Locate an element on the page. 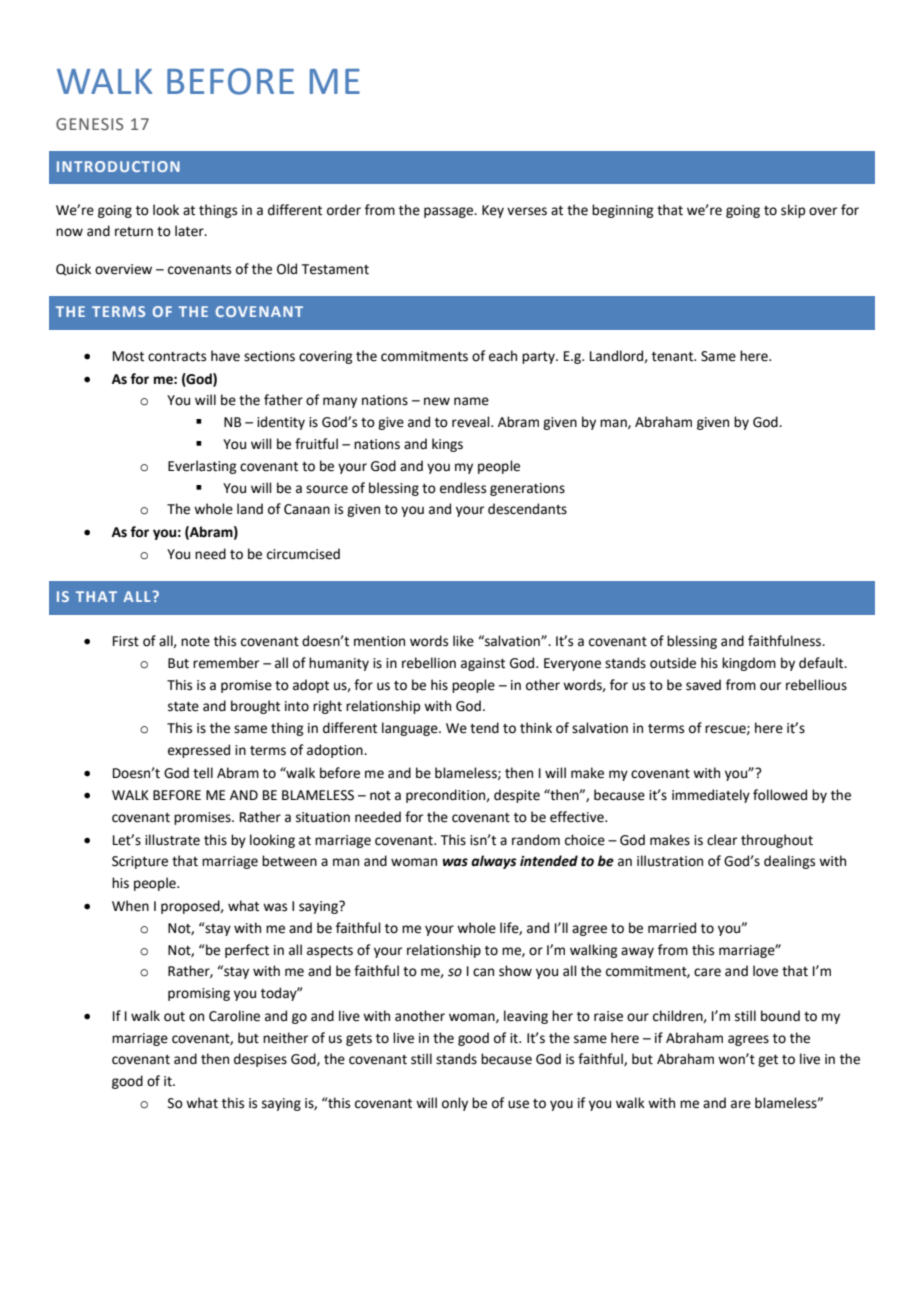  endless is located at coordinates (463, 488).
